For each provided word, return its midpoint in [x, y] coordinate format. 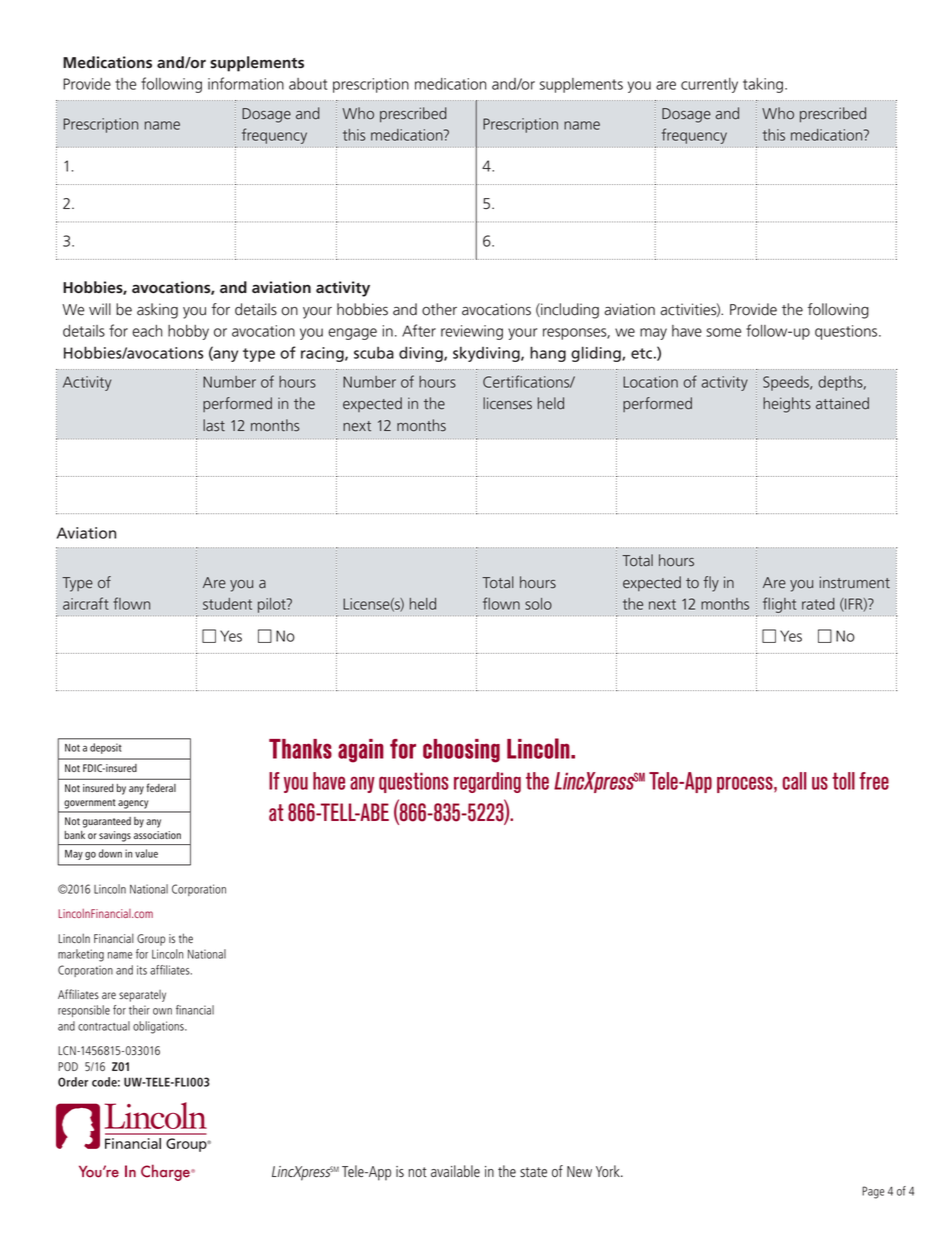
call [794, 781]
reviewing [472, 332]
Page [873, 1192]
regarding [487, 782]
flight [781, 606]
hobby [188, 332]
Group [151, 940]
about [308, 84]
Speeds [787, 383]
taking [763, 85]
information [246, 83]
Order [73, 1082]
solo [538, 604]
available [455, 1171]
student [227, 604]
